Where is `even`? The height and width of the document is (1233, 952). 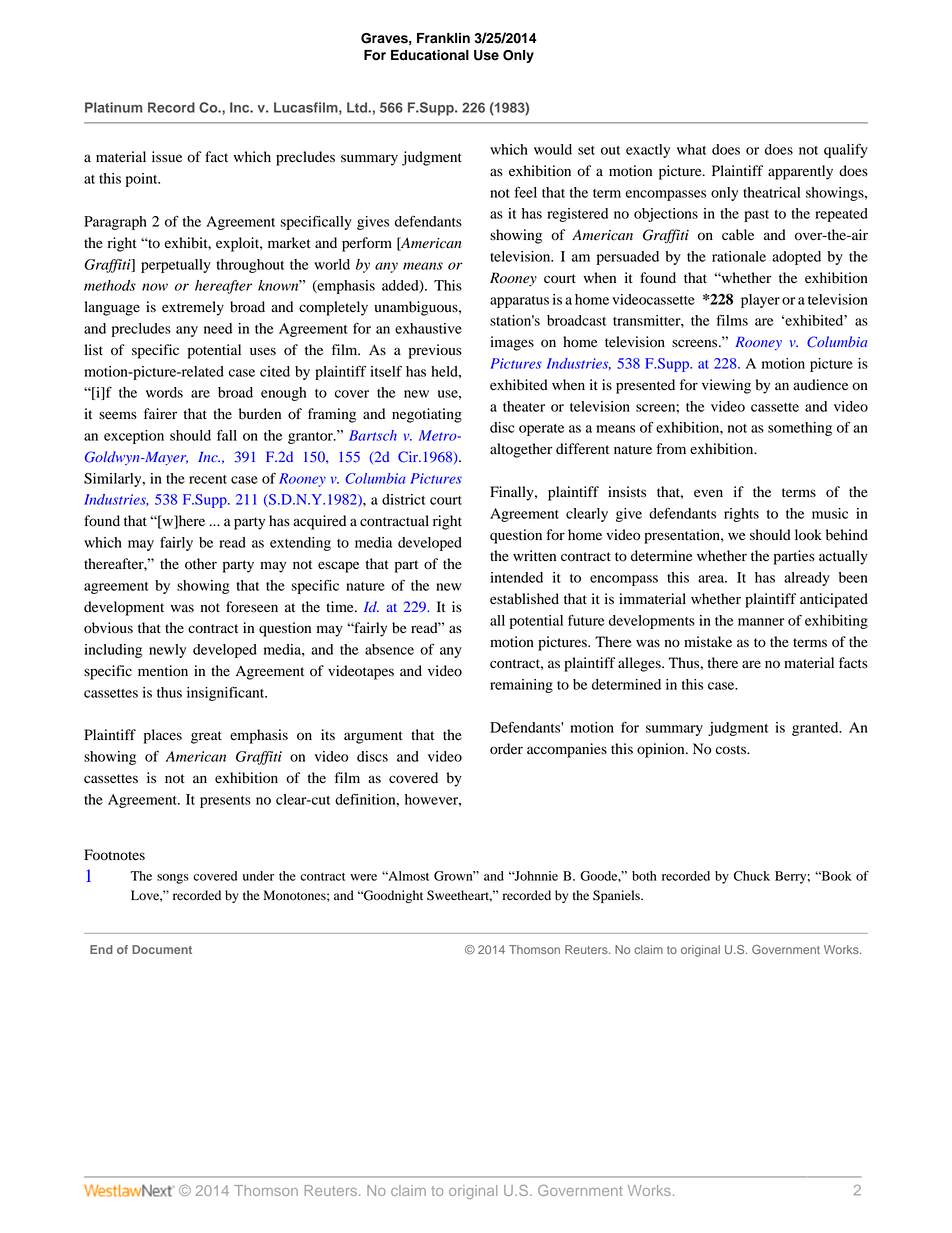 even is located at coordinates (708, 493).
